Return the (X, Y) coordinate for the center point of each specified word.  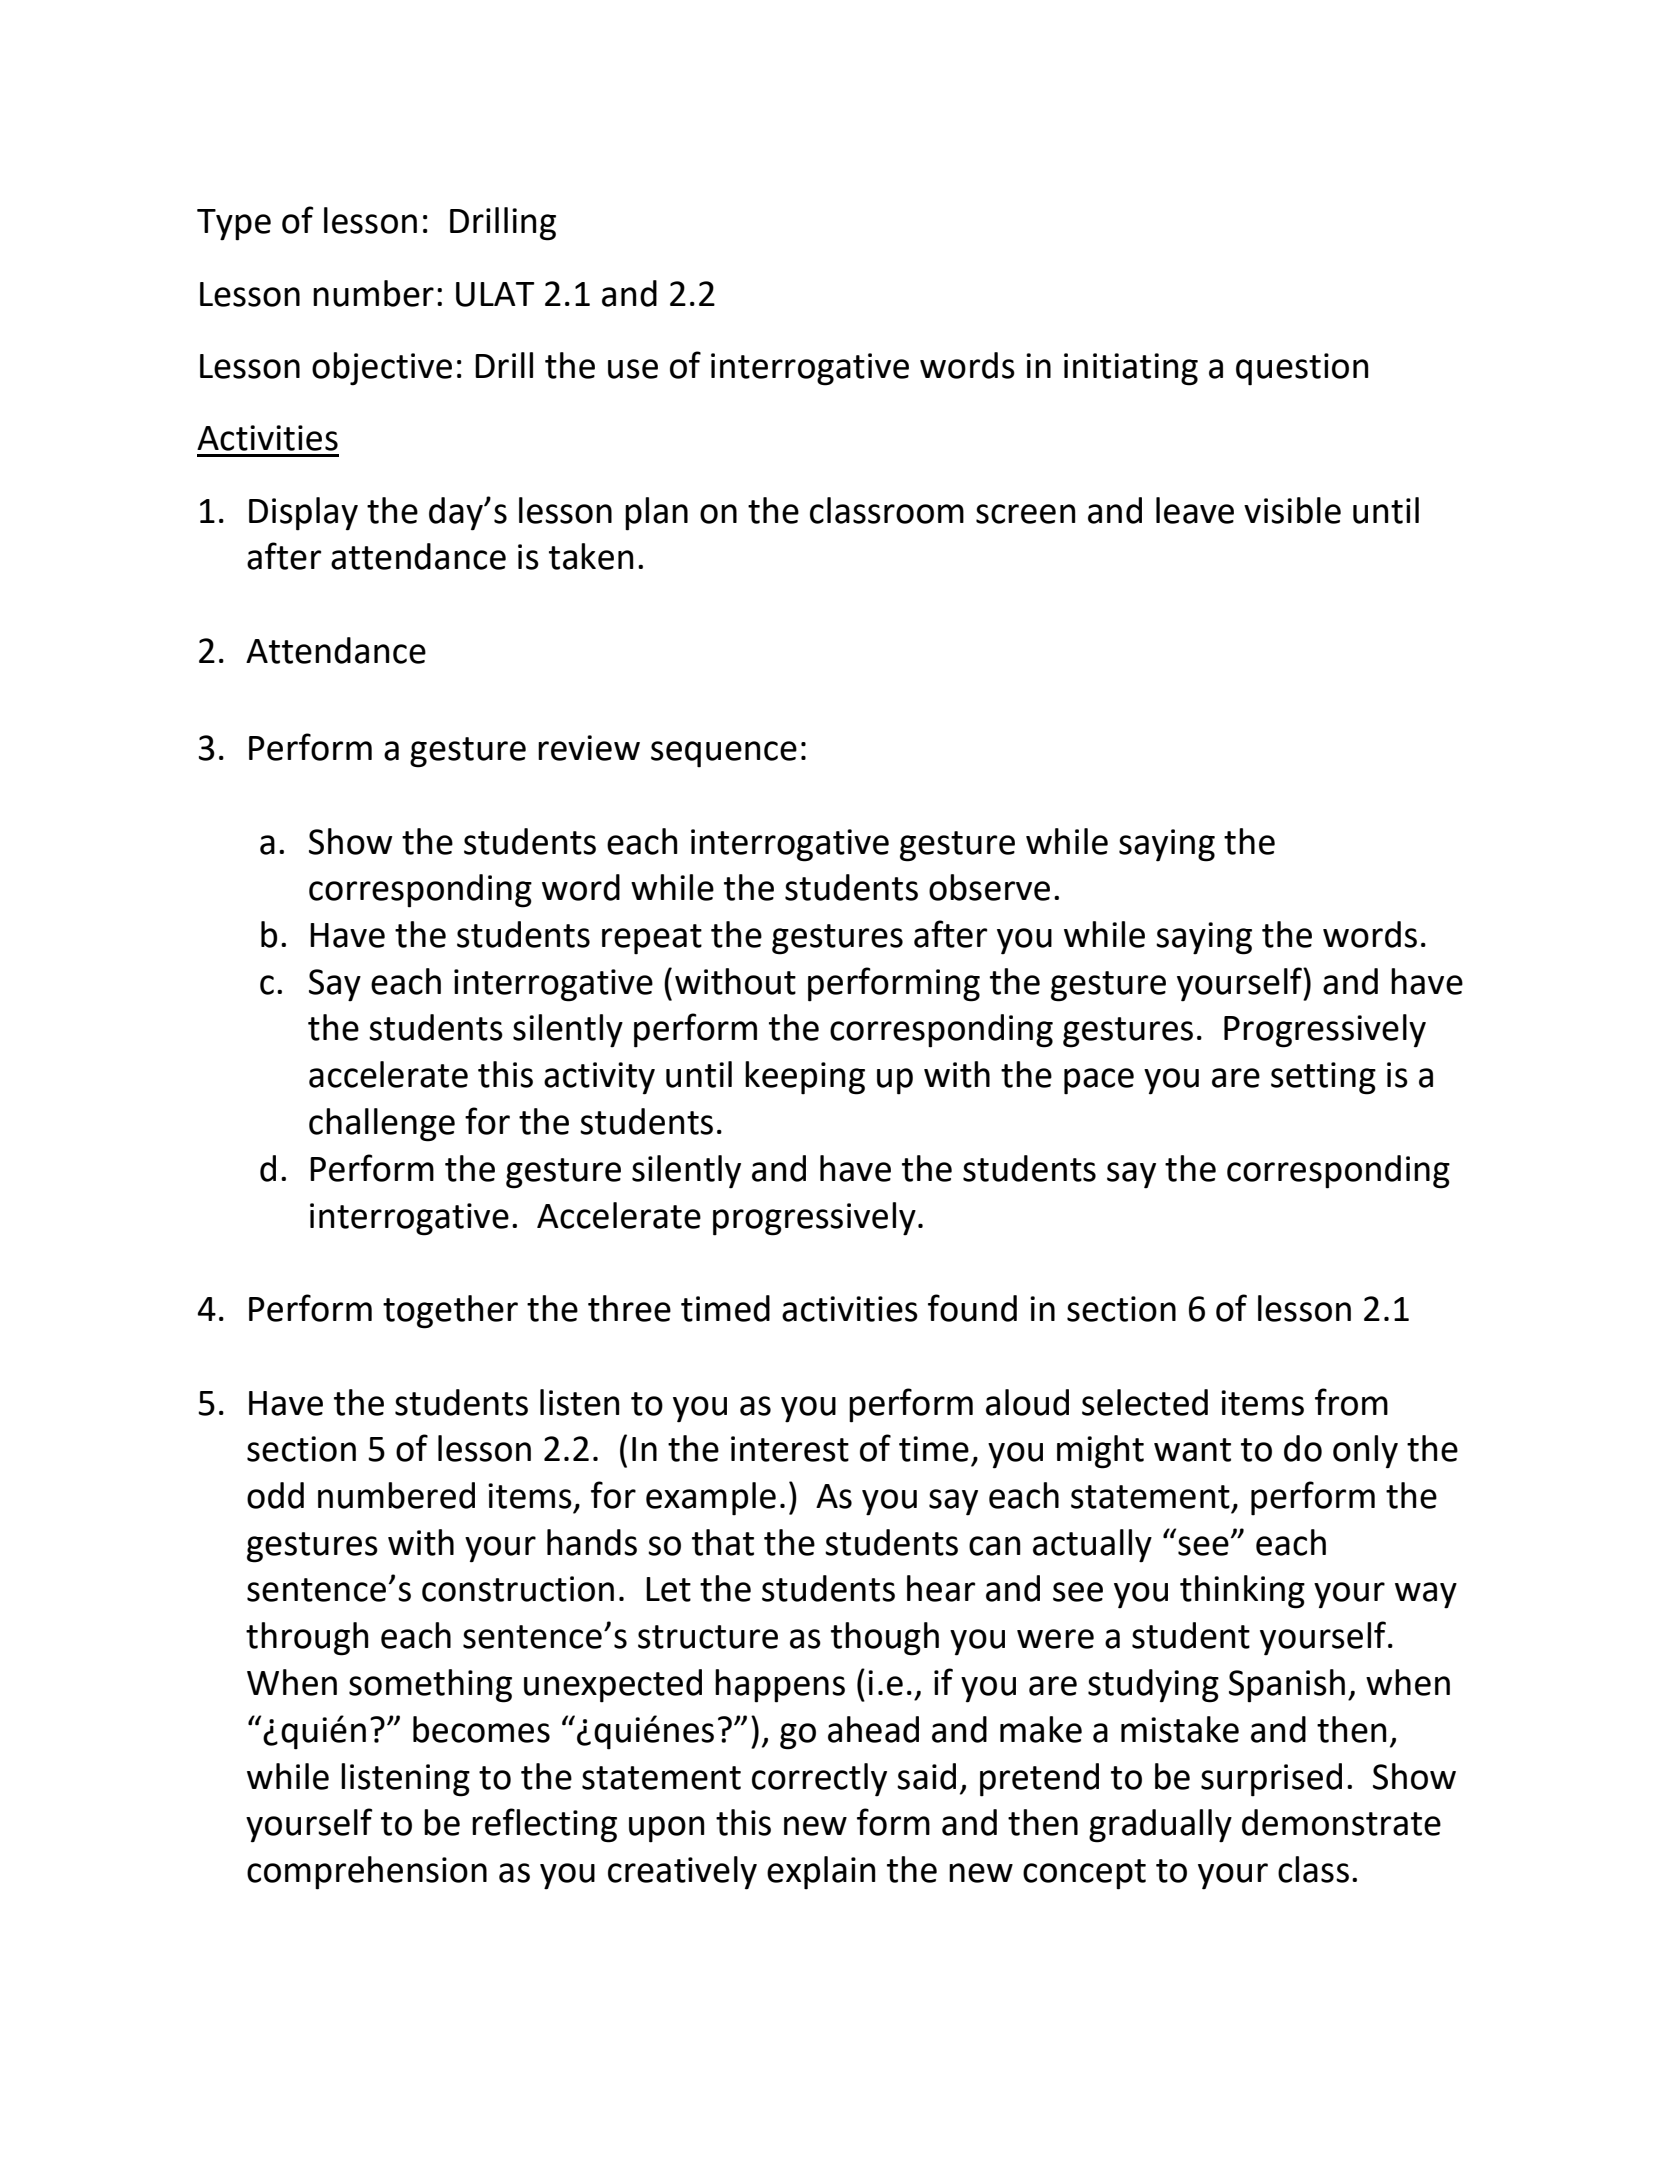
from (1351, 1402)
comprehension (367, 1873)
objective (382, 369)
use (633, 369)
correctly (819, 1780)
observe (989, 887)
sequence (724, 754)
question (1302, 369)
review (589, 748)
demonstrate (1341, 1822)
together (450, 1312)
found (972, 1308)
